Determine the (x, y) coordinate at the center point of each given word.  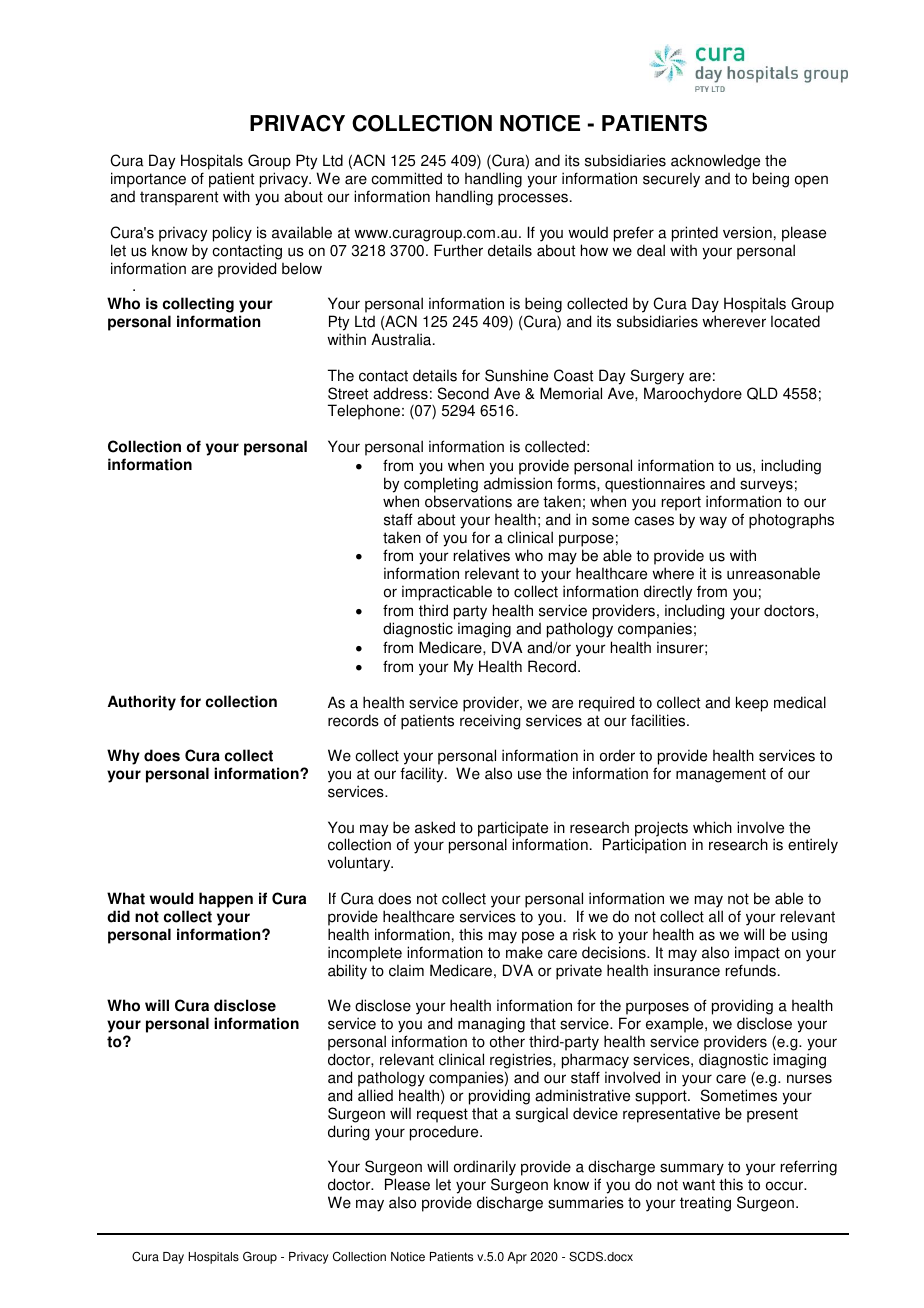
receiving (490, 722)
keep (752, 704)
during (348, 1133)
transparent (179, 198)
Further (458, 250)
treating (705, 1204)
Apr (517, 1258)
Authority (142, 703)
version (747, 232)
